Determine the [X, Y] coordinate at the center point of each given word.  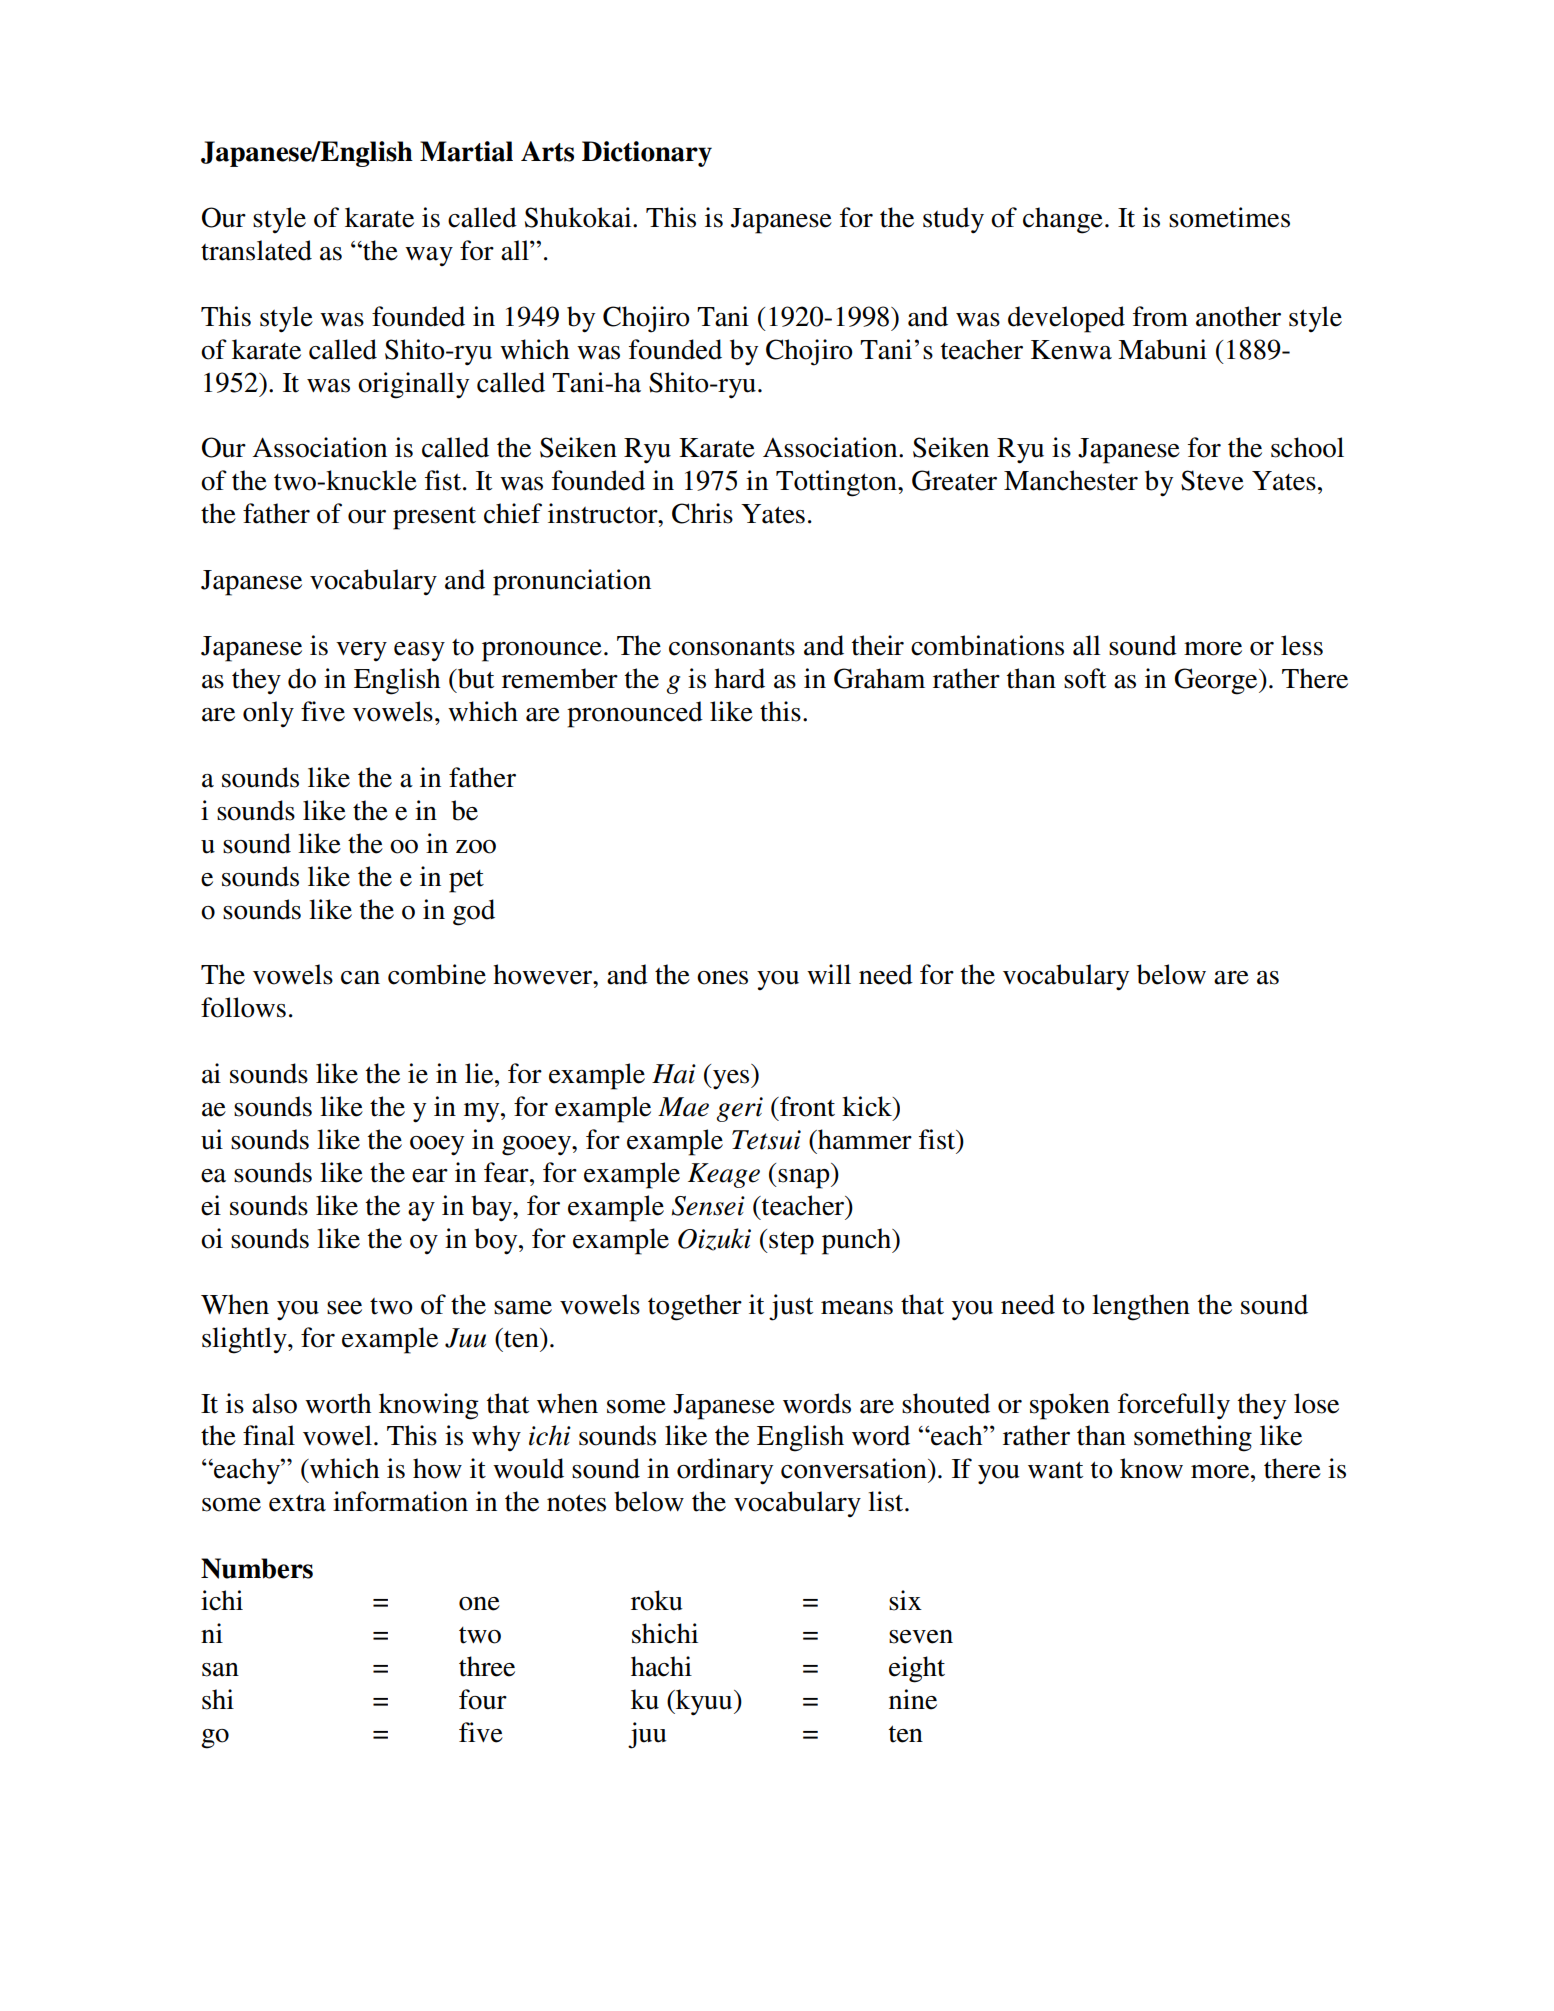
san [220, 1670]
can [360, 978]
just [791, 1307]
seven [921, 1637]
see [344, 1308]
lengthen [1141, 1307]
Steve [1212, 480]
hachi [661, 1666]
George [1217, 681]
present [434, 518]
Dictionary [647, 154]
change [1063, 220]
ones [722, 978]
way [429, 256]
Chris [702, 513]
